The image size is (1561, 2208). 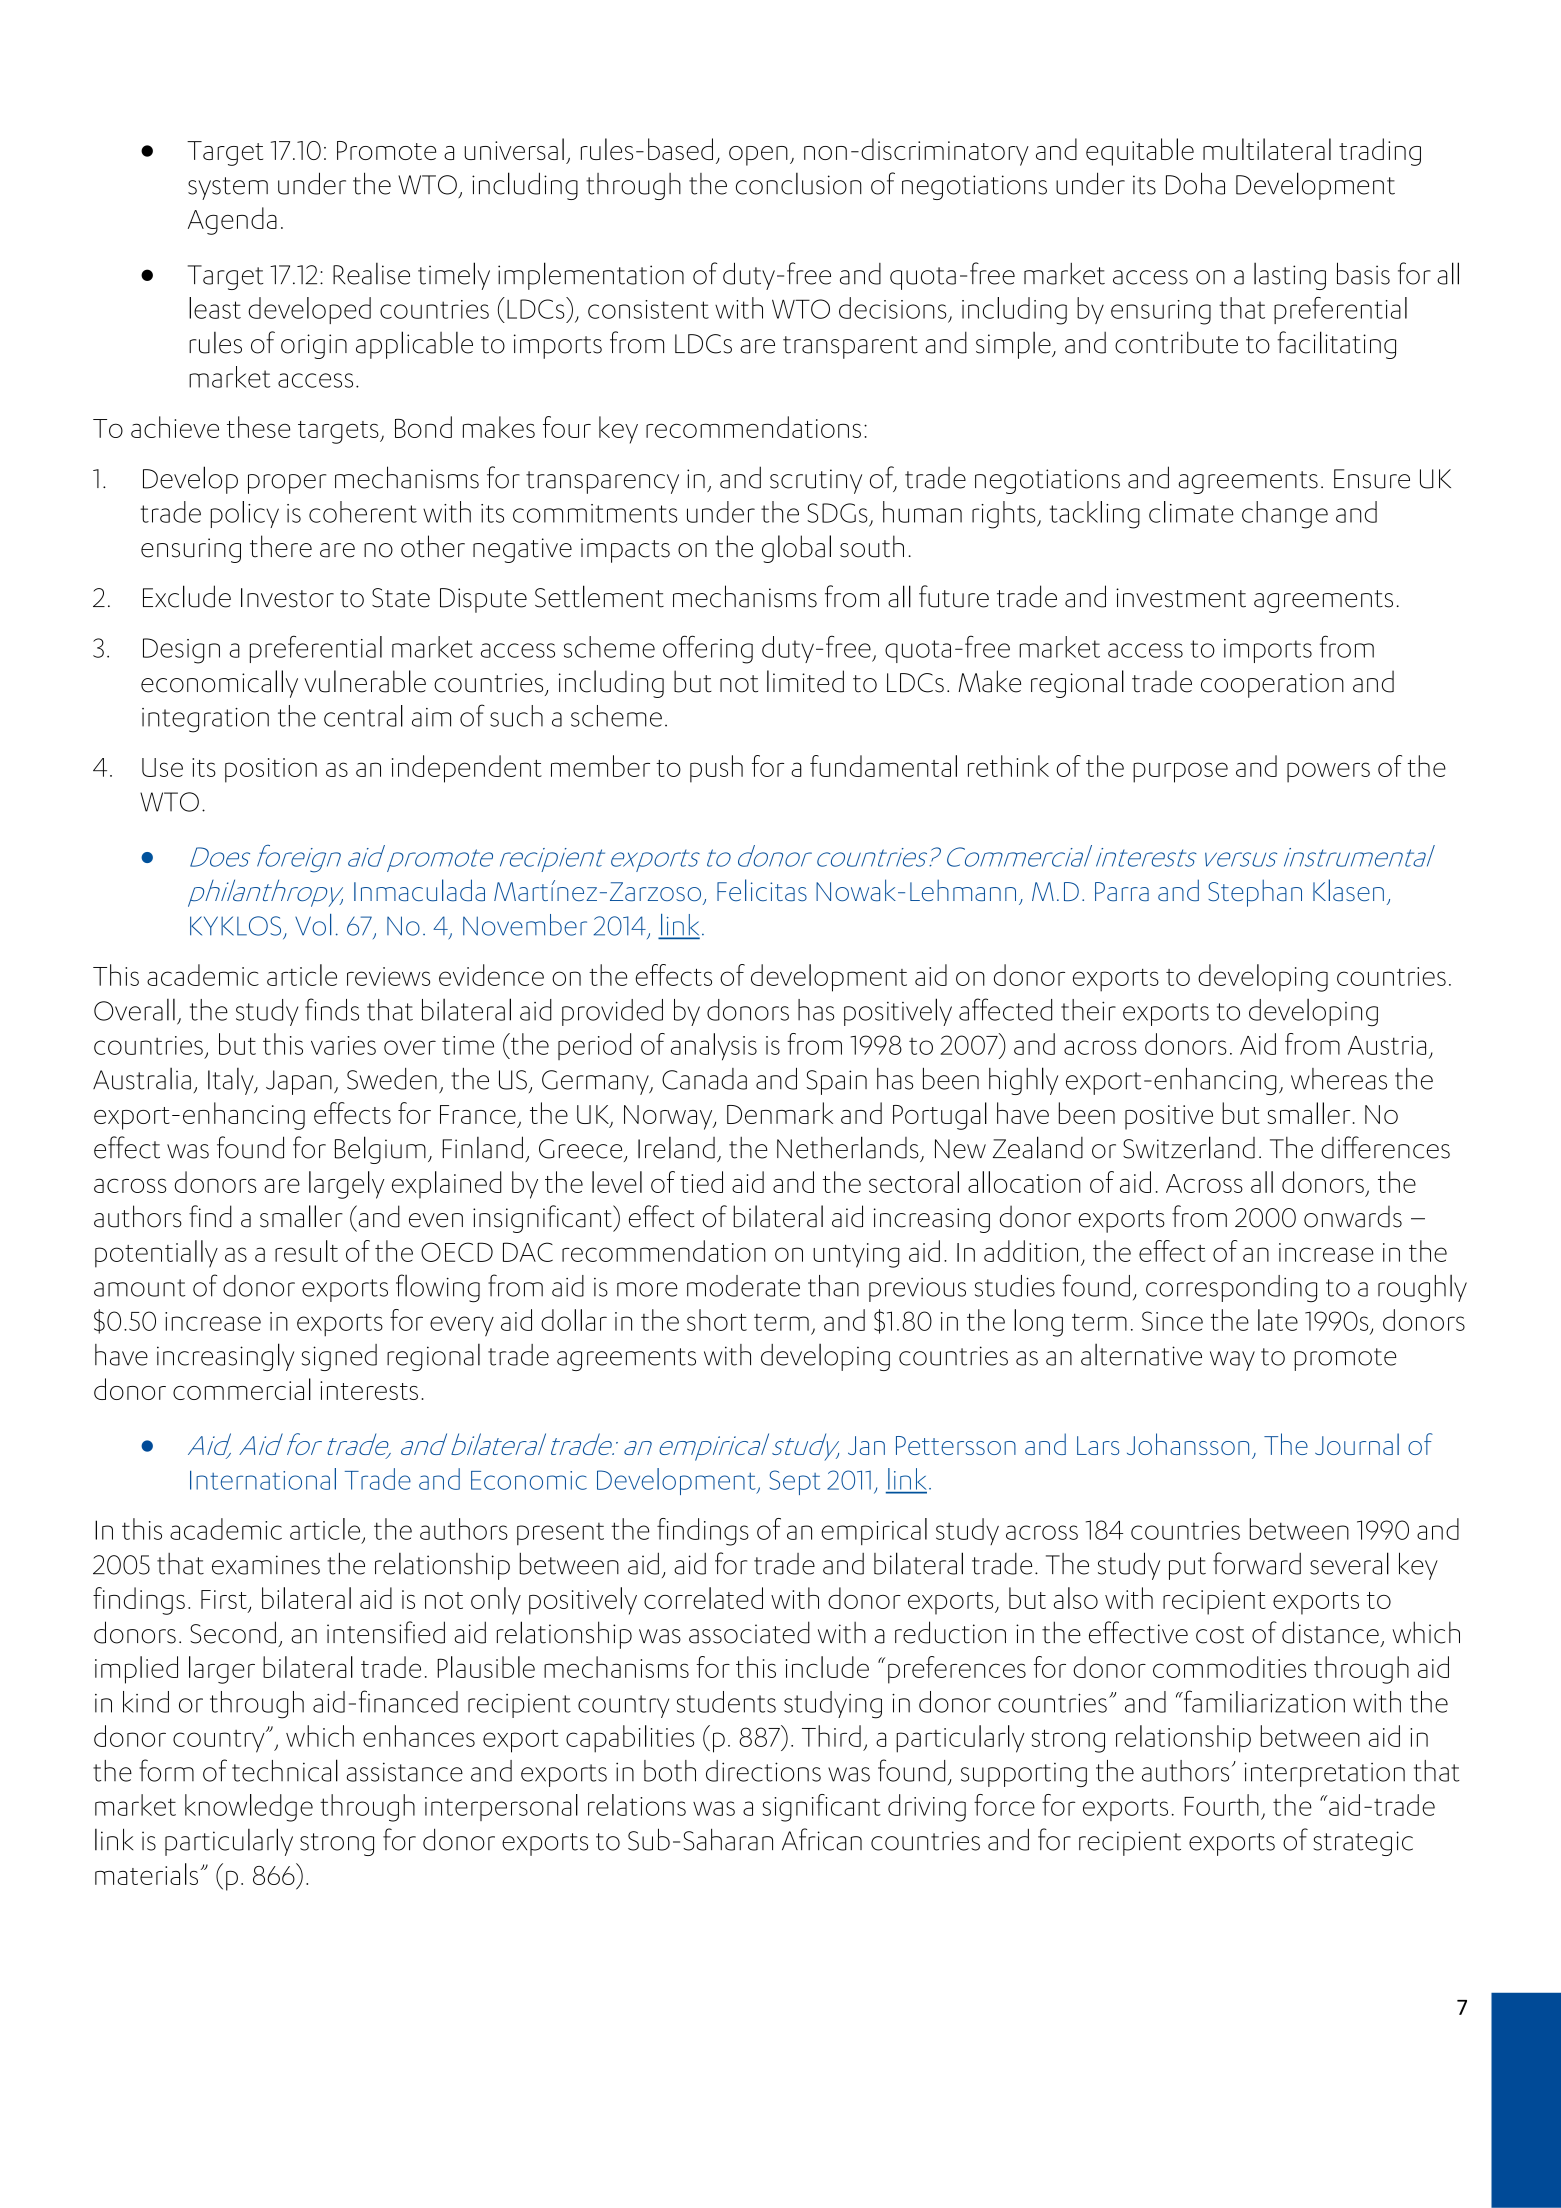 What do you see at coordinates (822, 1839) in the image?
I see `African` at bounding box center [822, 1839].
